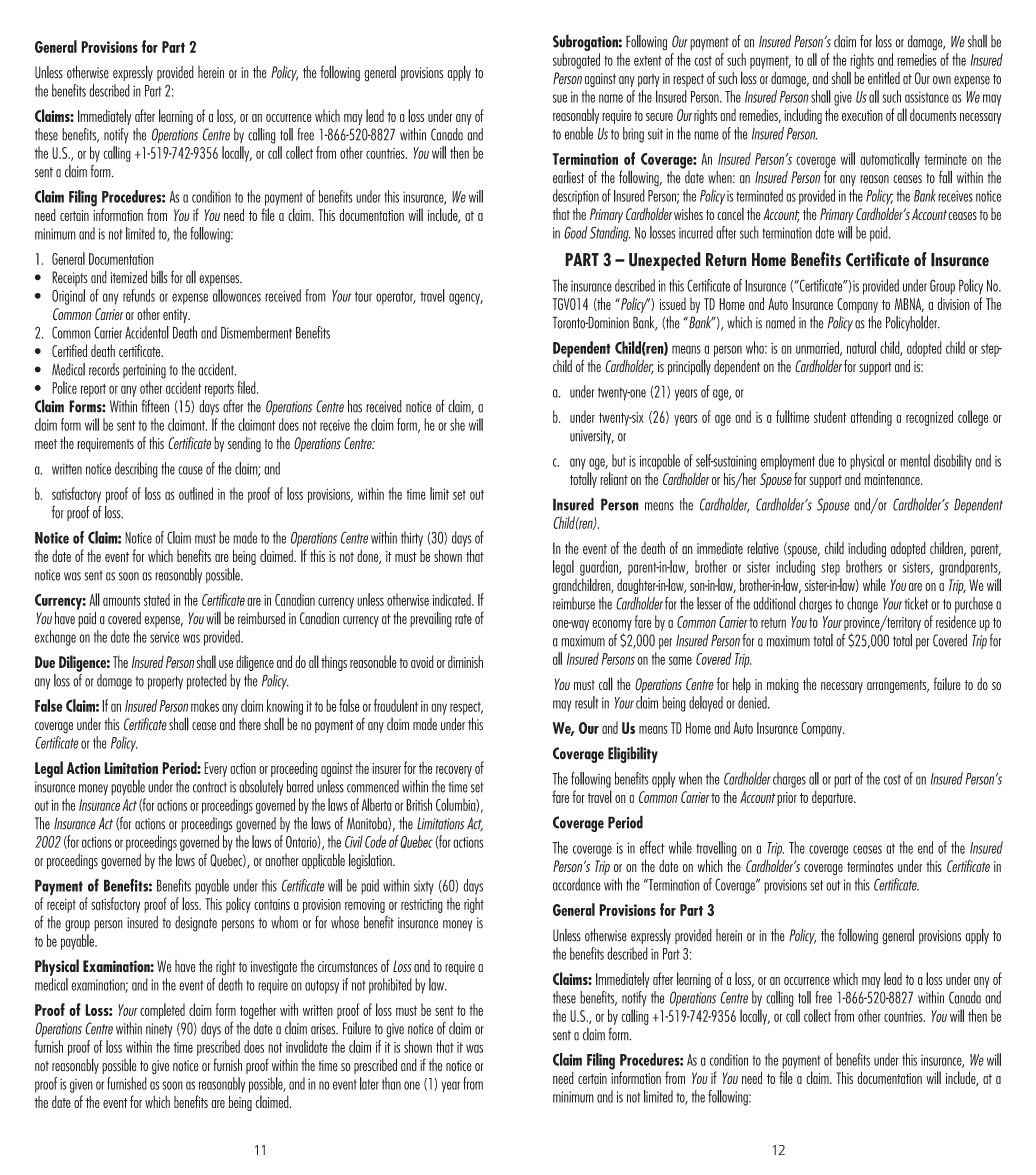  What do you see at coordinates (210, 787) in the screenshot?
I see `contract` at bounding box center [210, 787].
